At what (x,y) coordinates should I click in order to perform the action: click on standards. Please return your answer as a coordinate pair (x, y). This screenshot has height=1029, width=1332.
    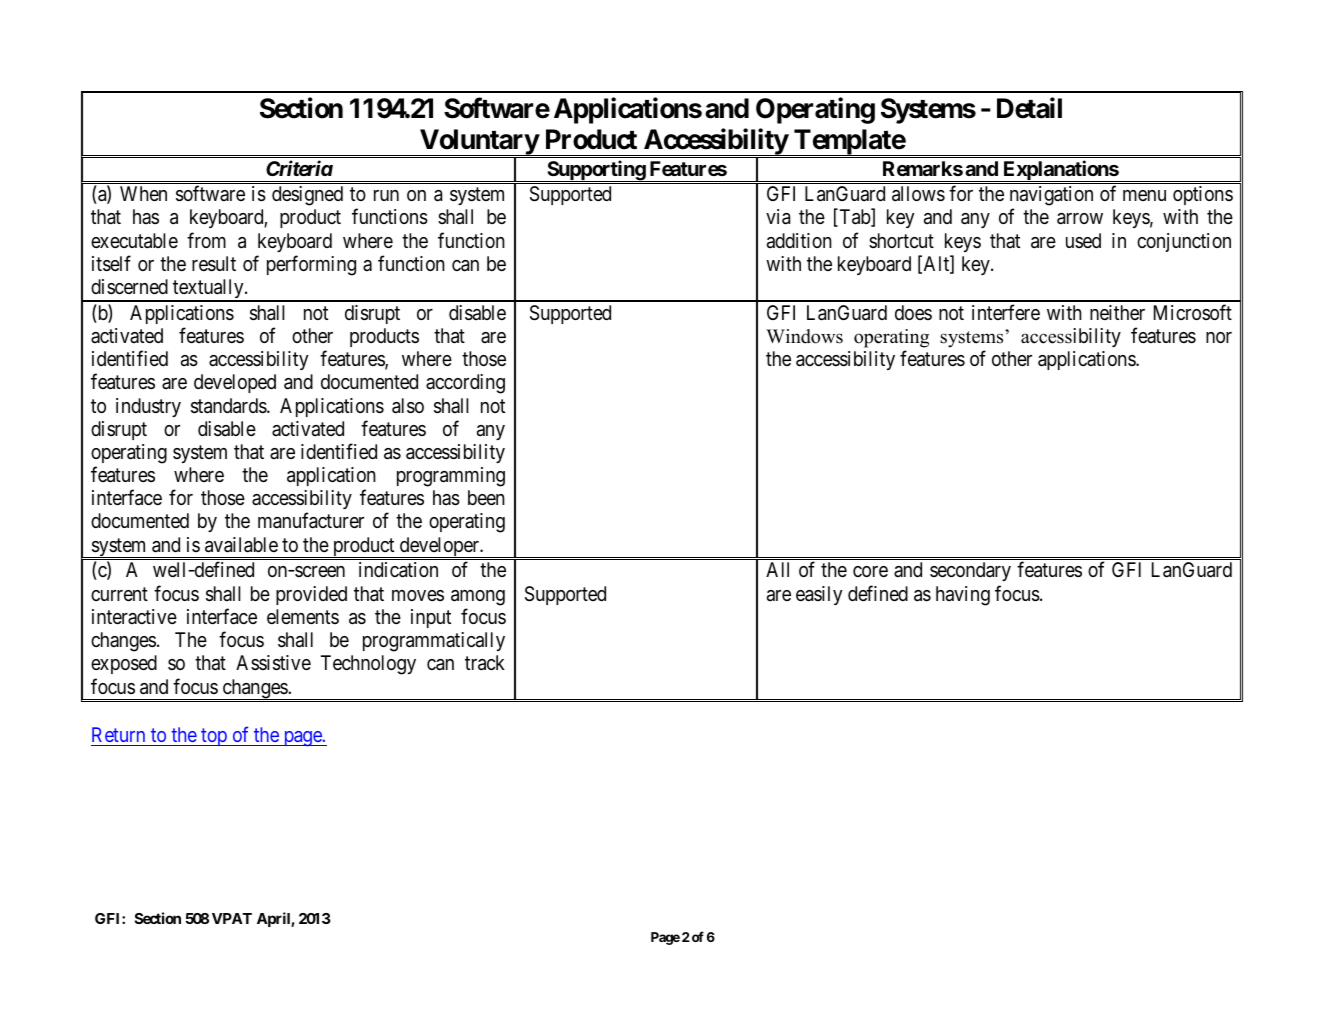
    Looking at the image, I should click on (229, 406).
